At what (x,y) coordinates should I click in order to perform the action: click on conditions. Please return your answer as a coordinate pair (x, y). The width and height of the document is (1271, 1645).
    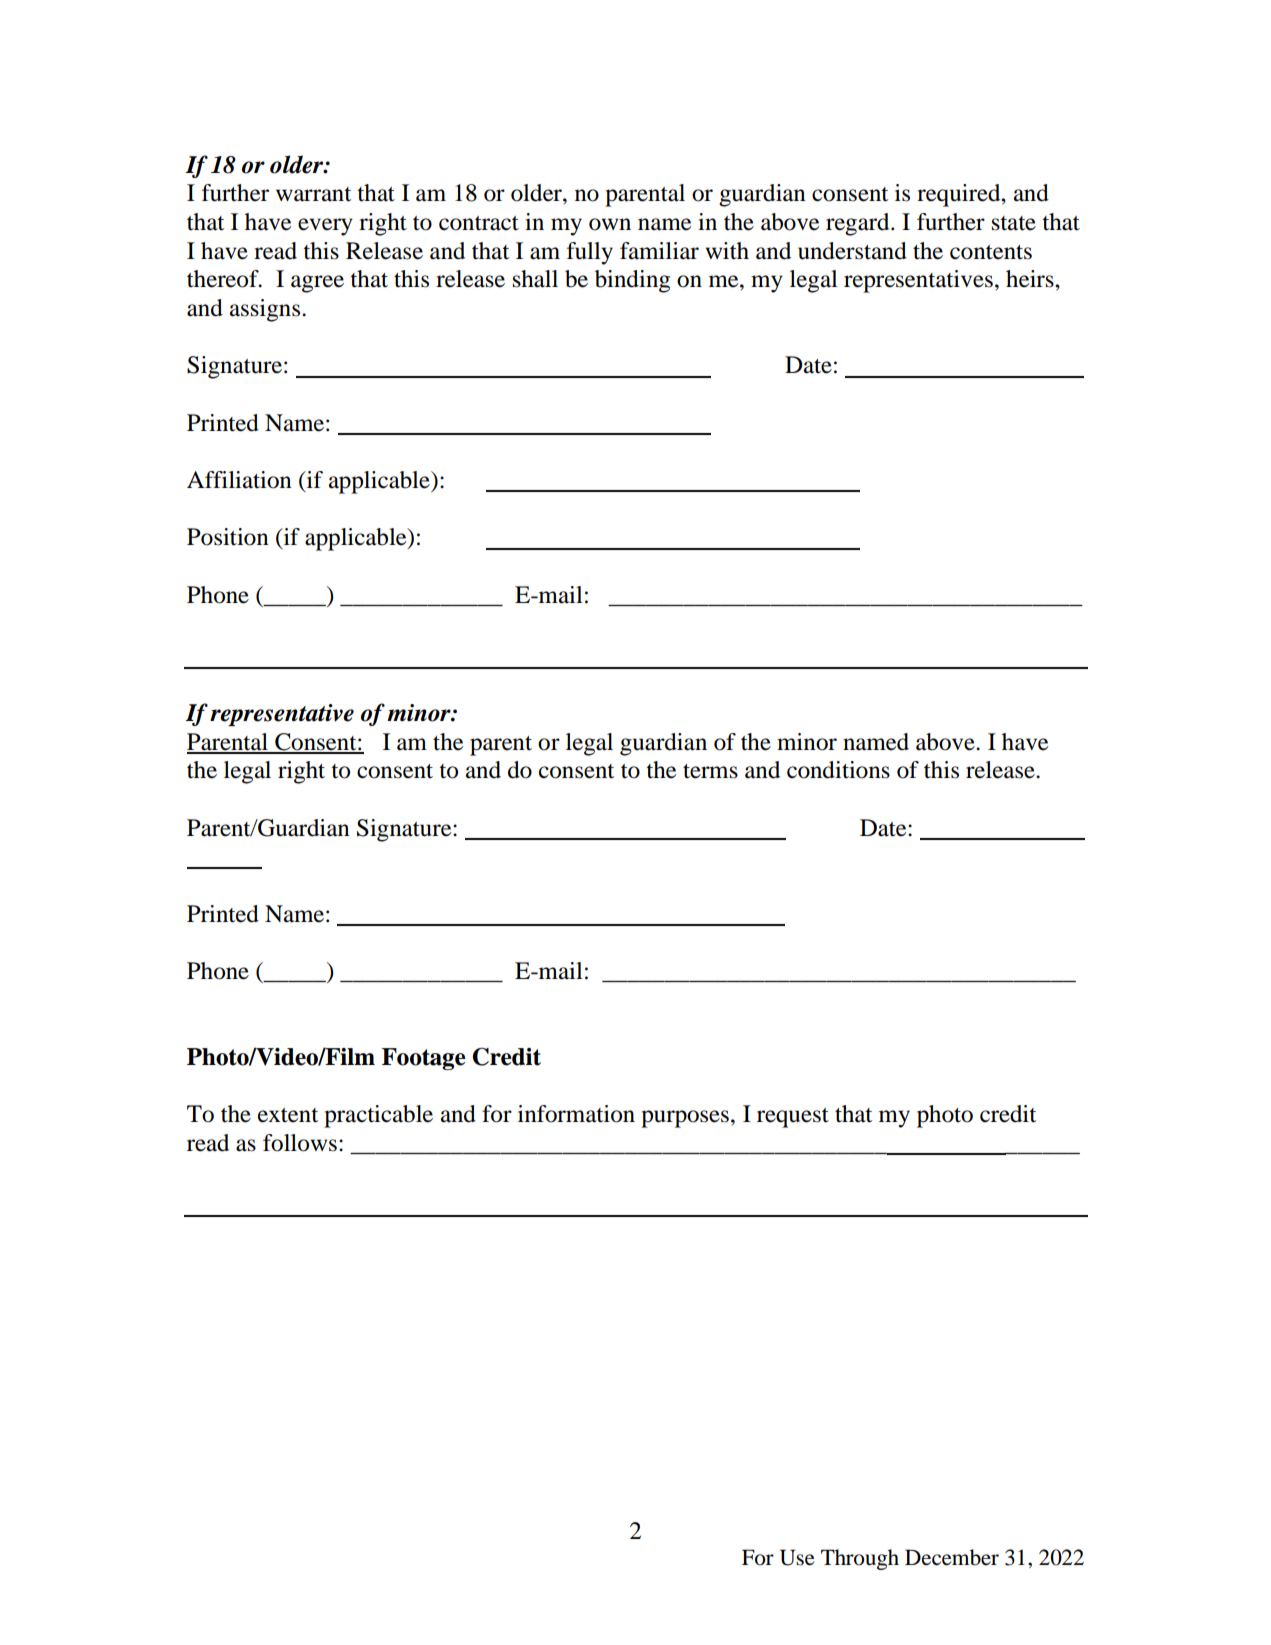
    Looking at the image, I should click on (838, 770).
